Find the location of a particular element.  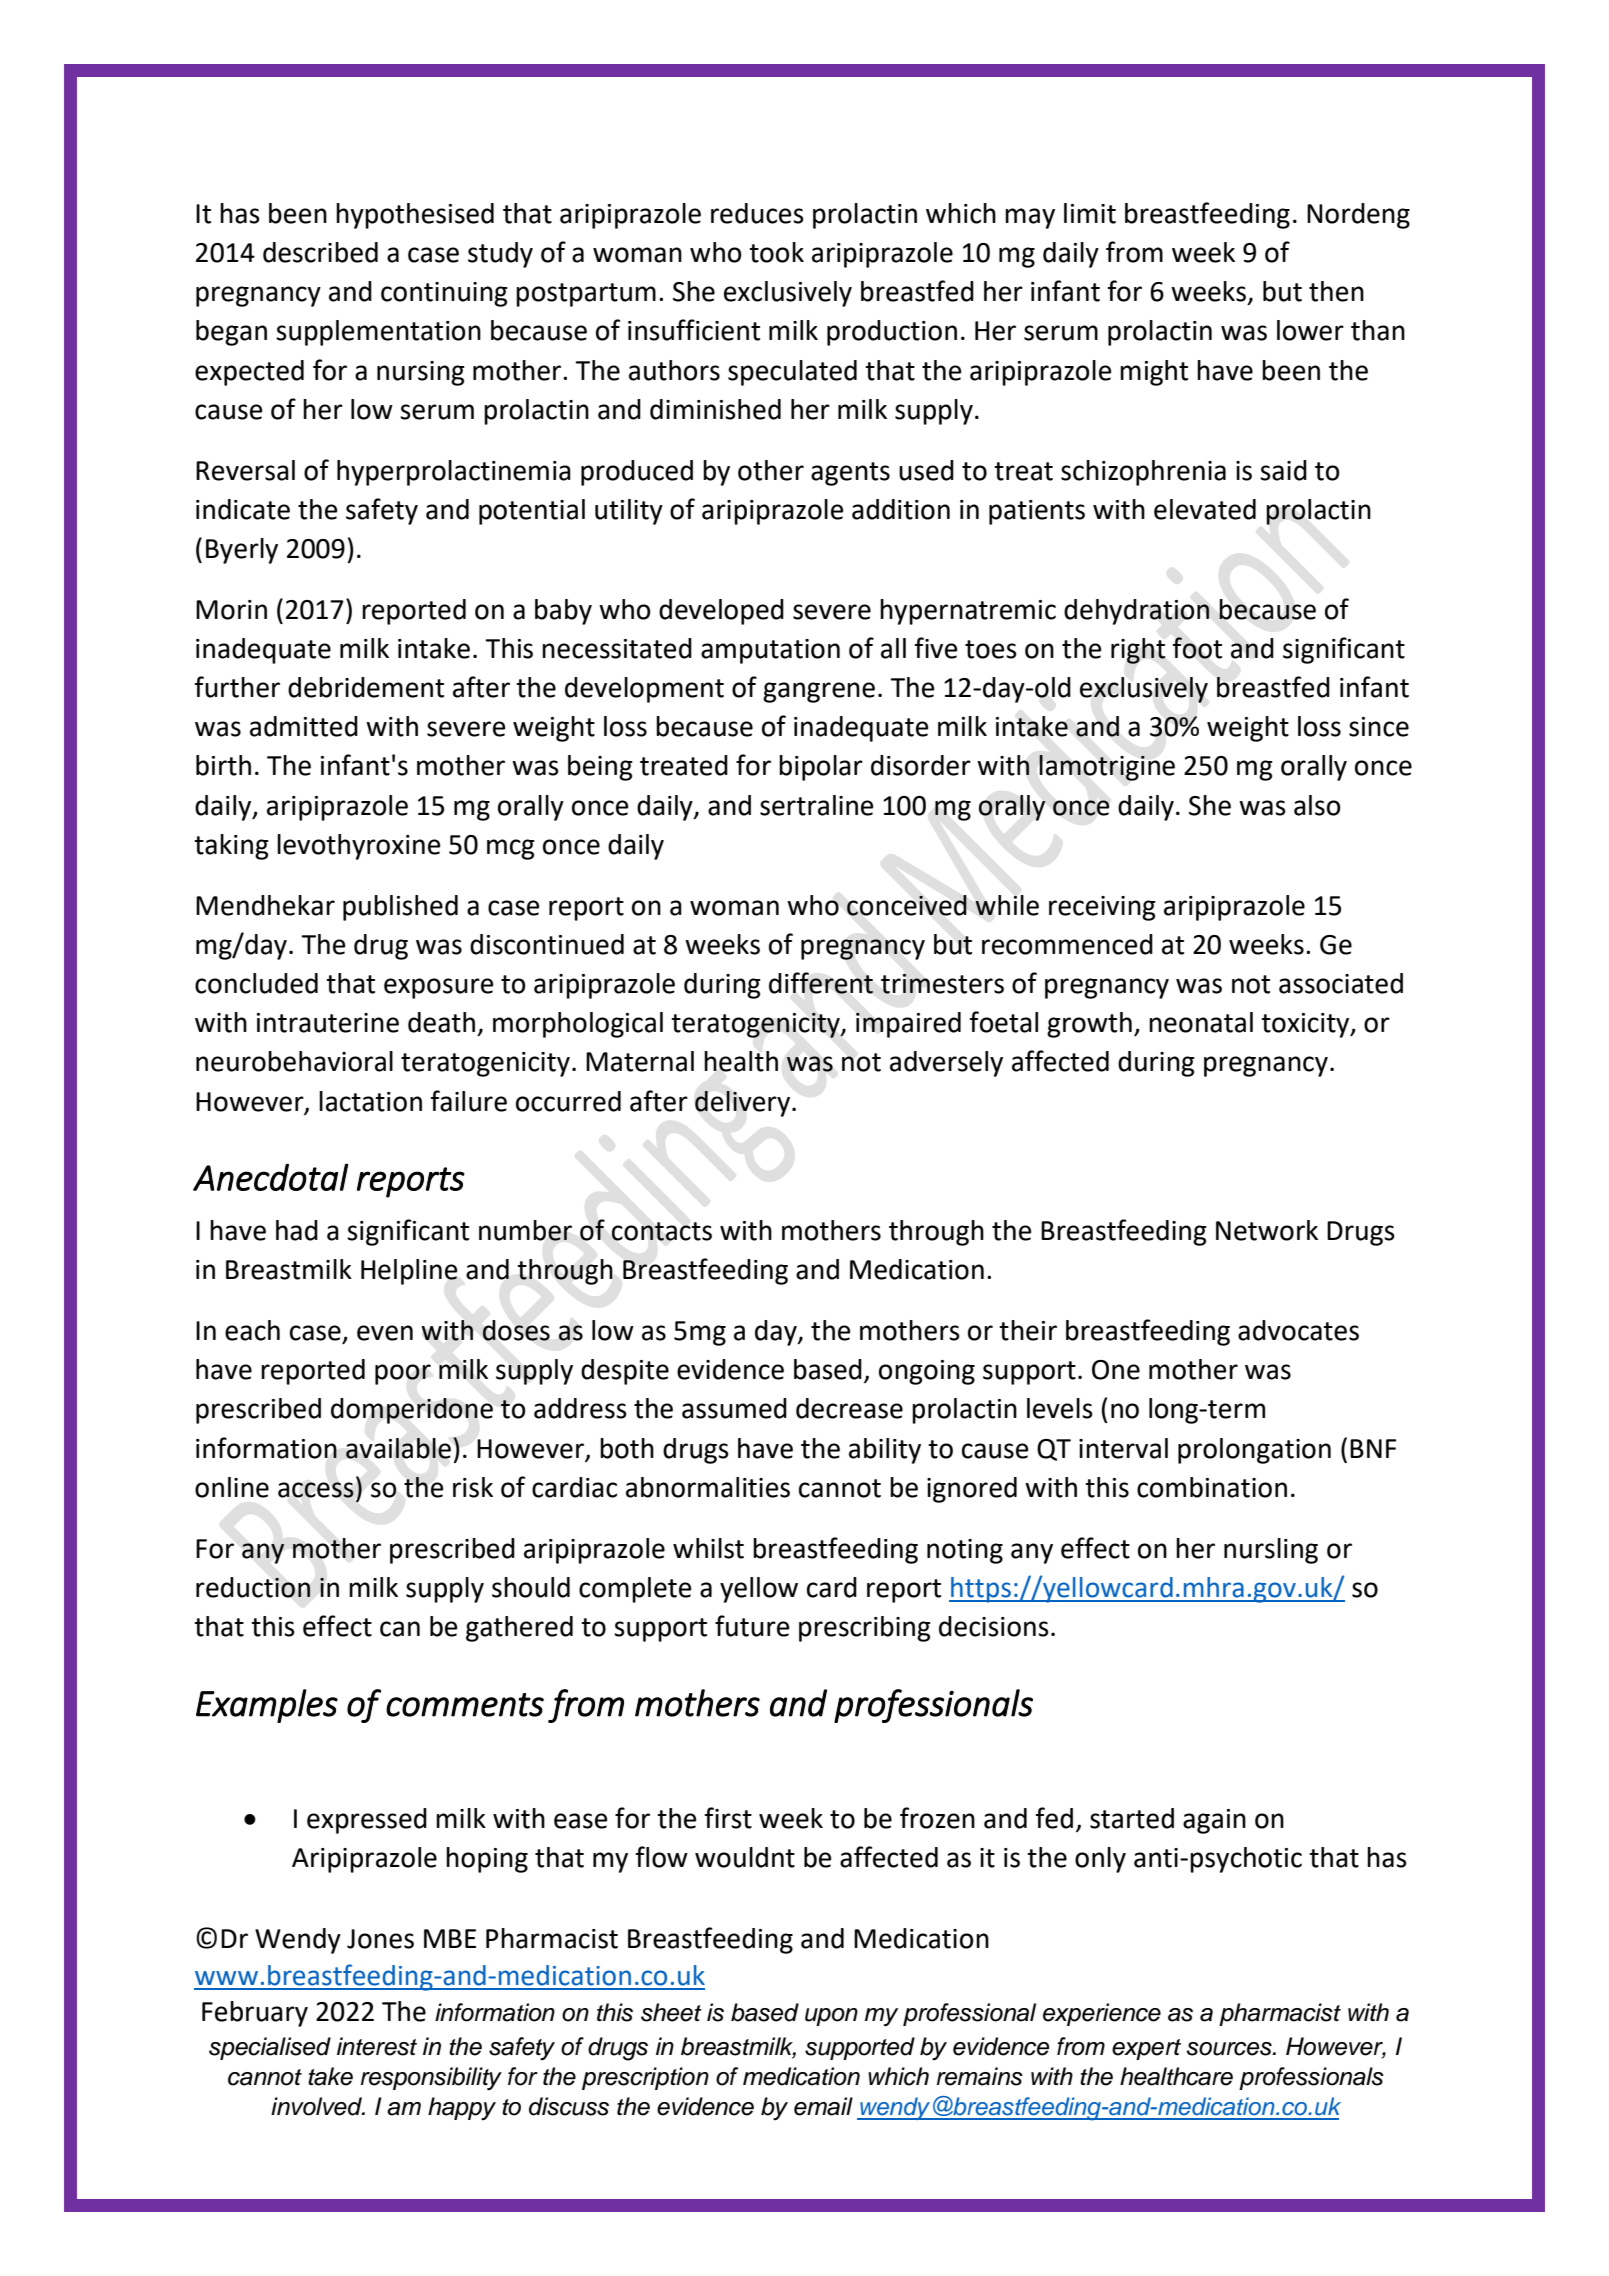

levothyroxine is located at coordinates (358, 847).
